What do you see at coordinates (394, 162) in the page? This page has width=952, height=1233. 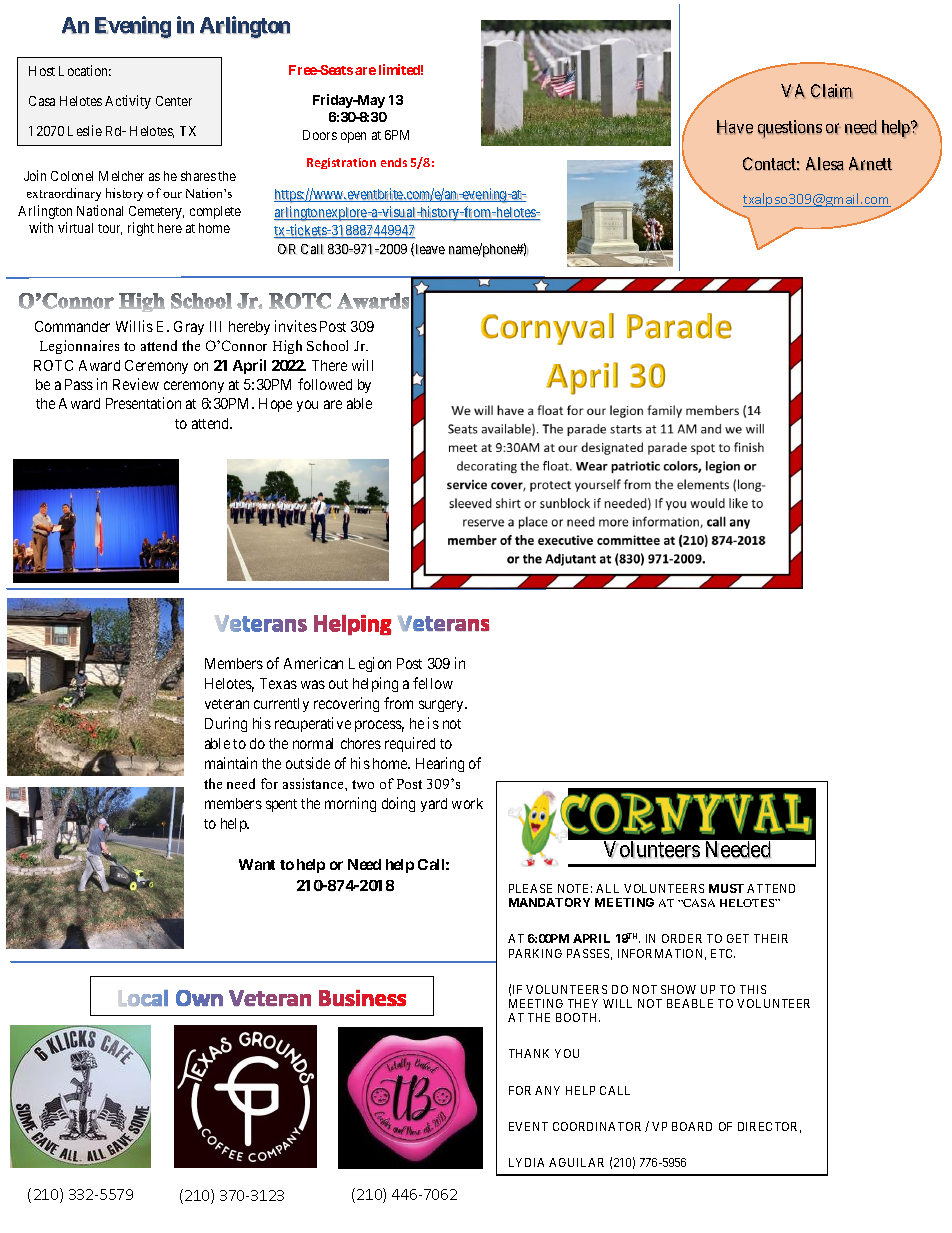 I see `ends` at bounding box center [394, 162].
